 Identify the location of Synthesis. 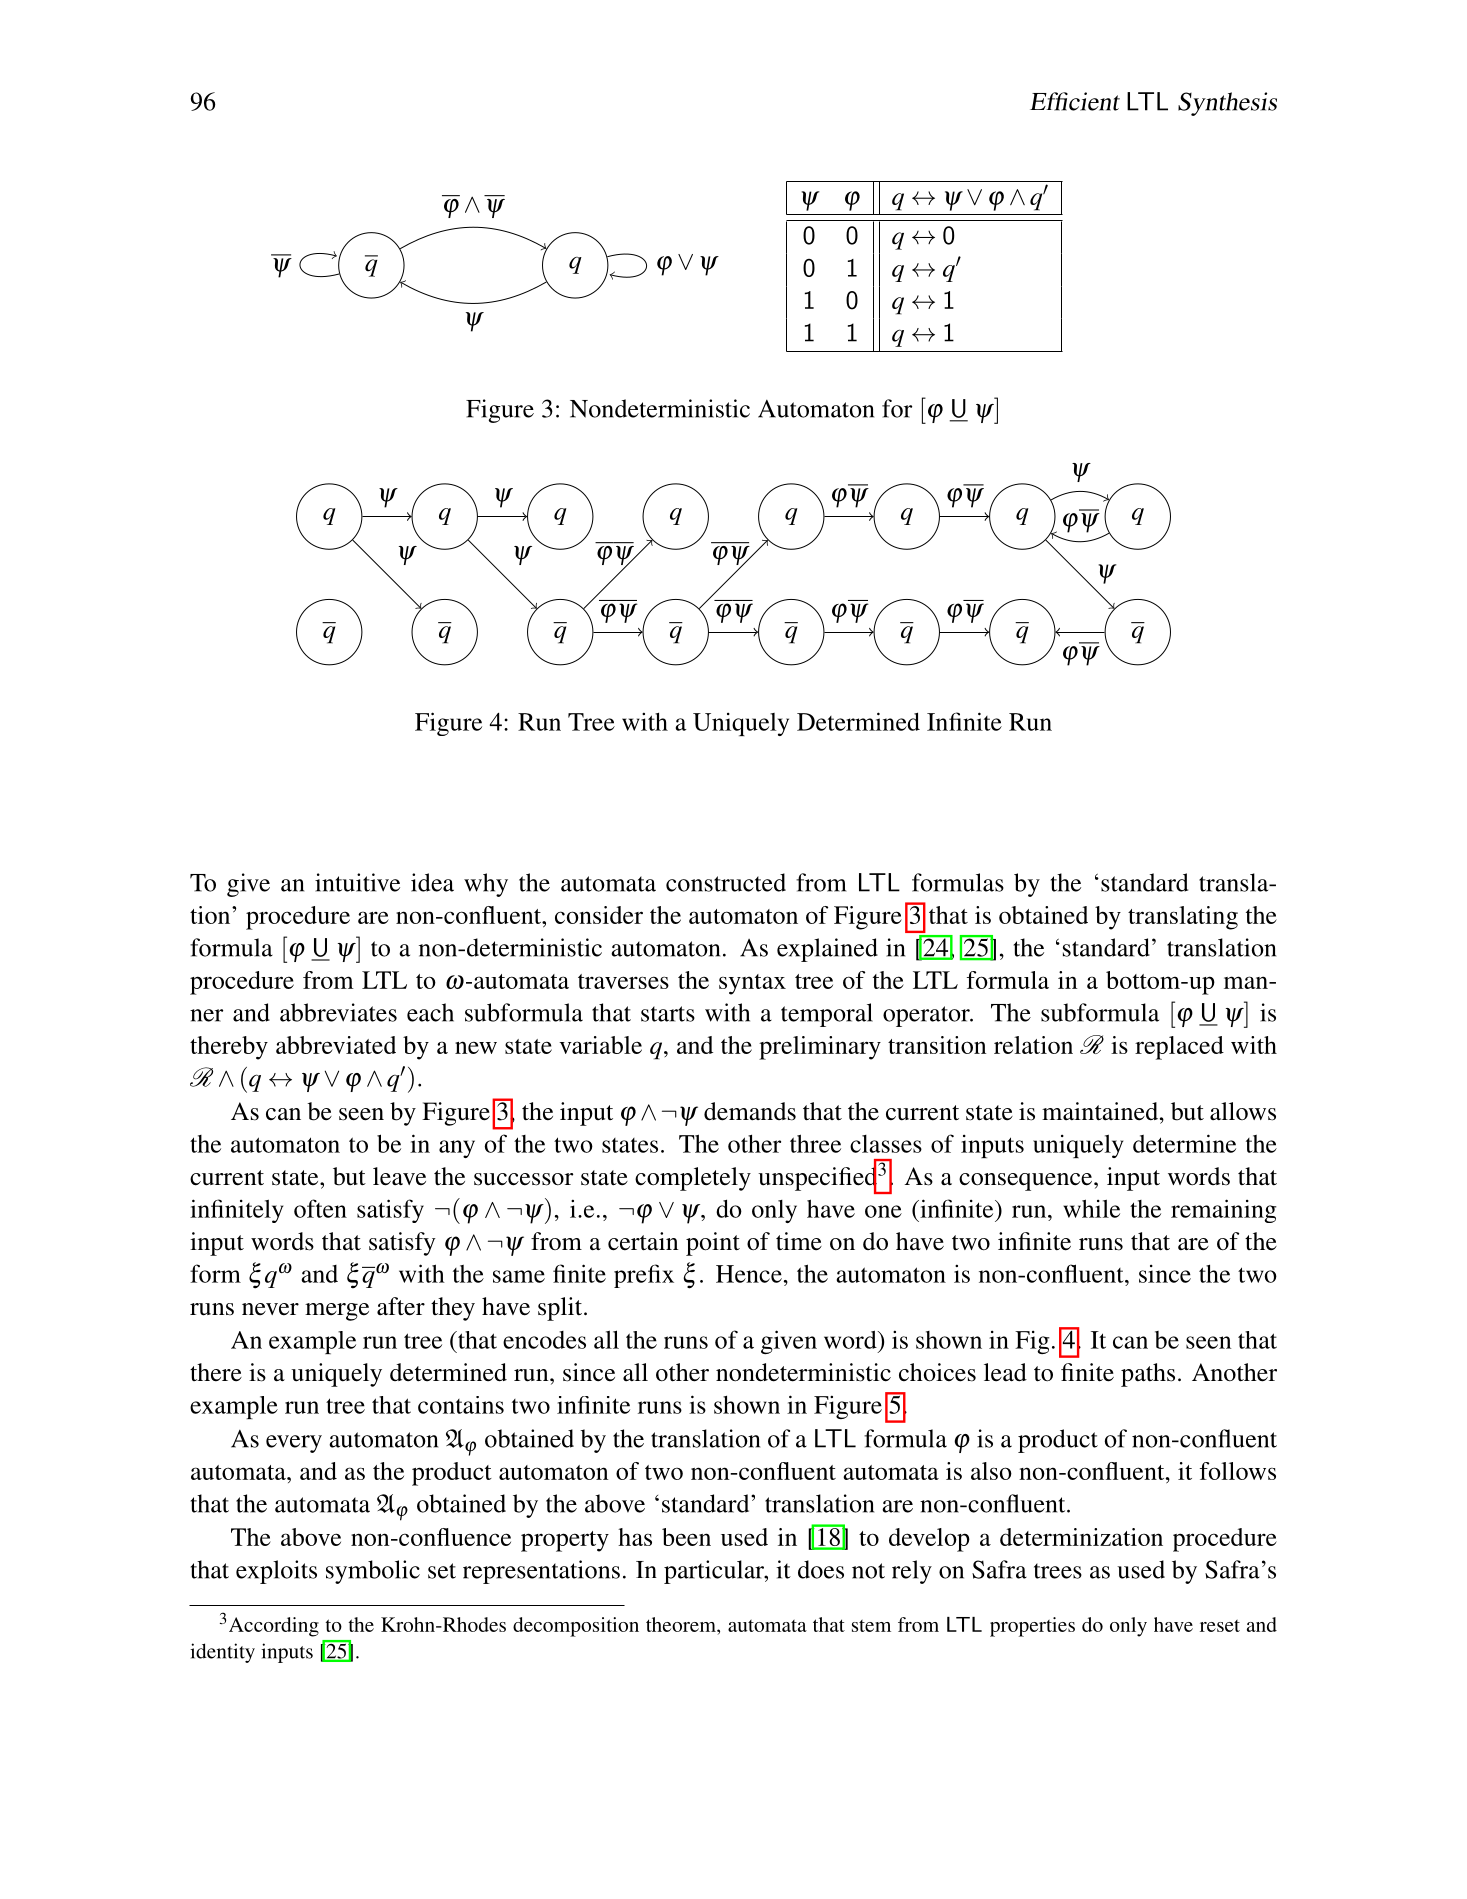
(1227, 104).
